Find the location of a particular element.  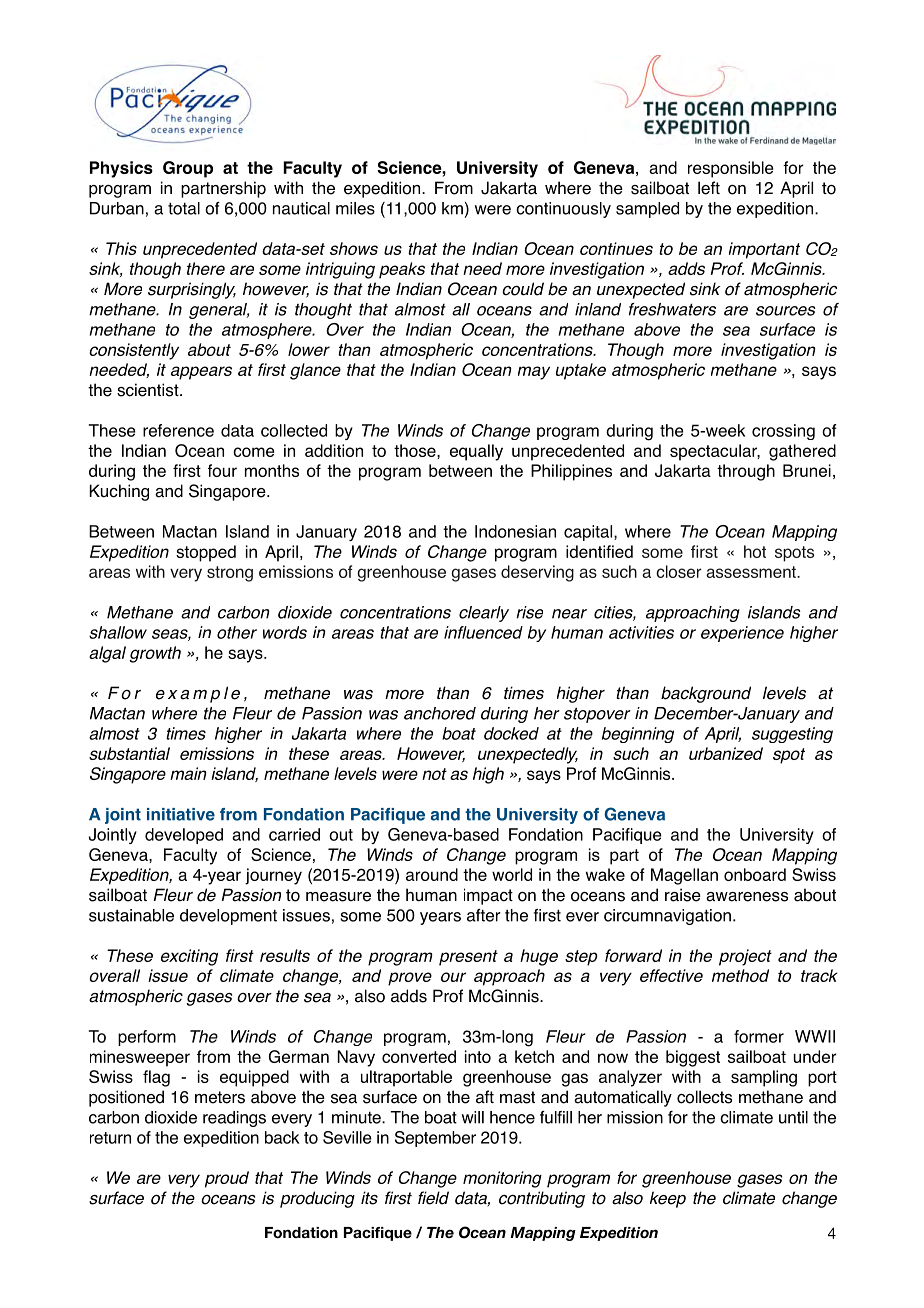

reference is located at coordinates (178, 430).
